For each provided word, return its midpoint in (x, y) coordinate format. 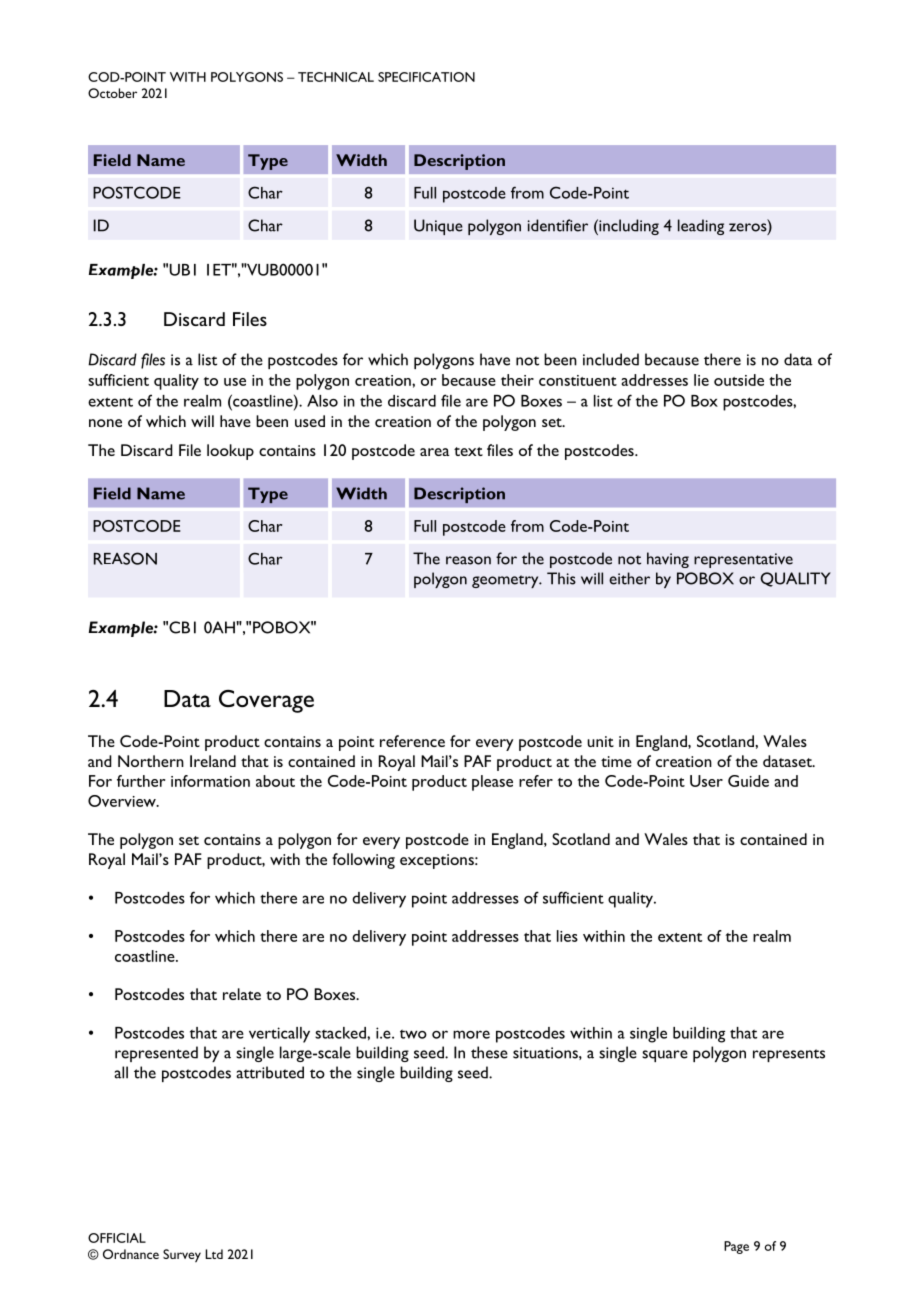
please (492, 783)
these (489, 1052)
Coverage (266, 701)
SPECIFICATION (426, 77)
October (112, 93)
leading (701, 227)
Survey (182, 1255)
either (629, 578)
